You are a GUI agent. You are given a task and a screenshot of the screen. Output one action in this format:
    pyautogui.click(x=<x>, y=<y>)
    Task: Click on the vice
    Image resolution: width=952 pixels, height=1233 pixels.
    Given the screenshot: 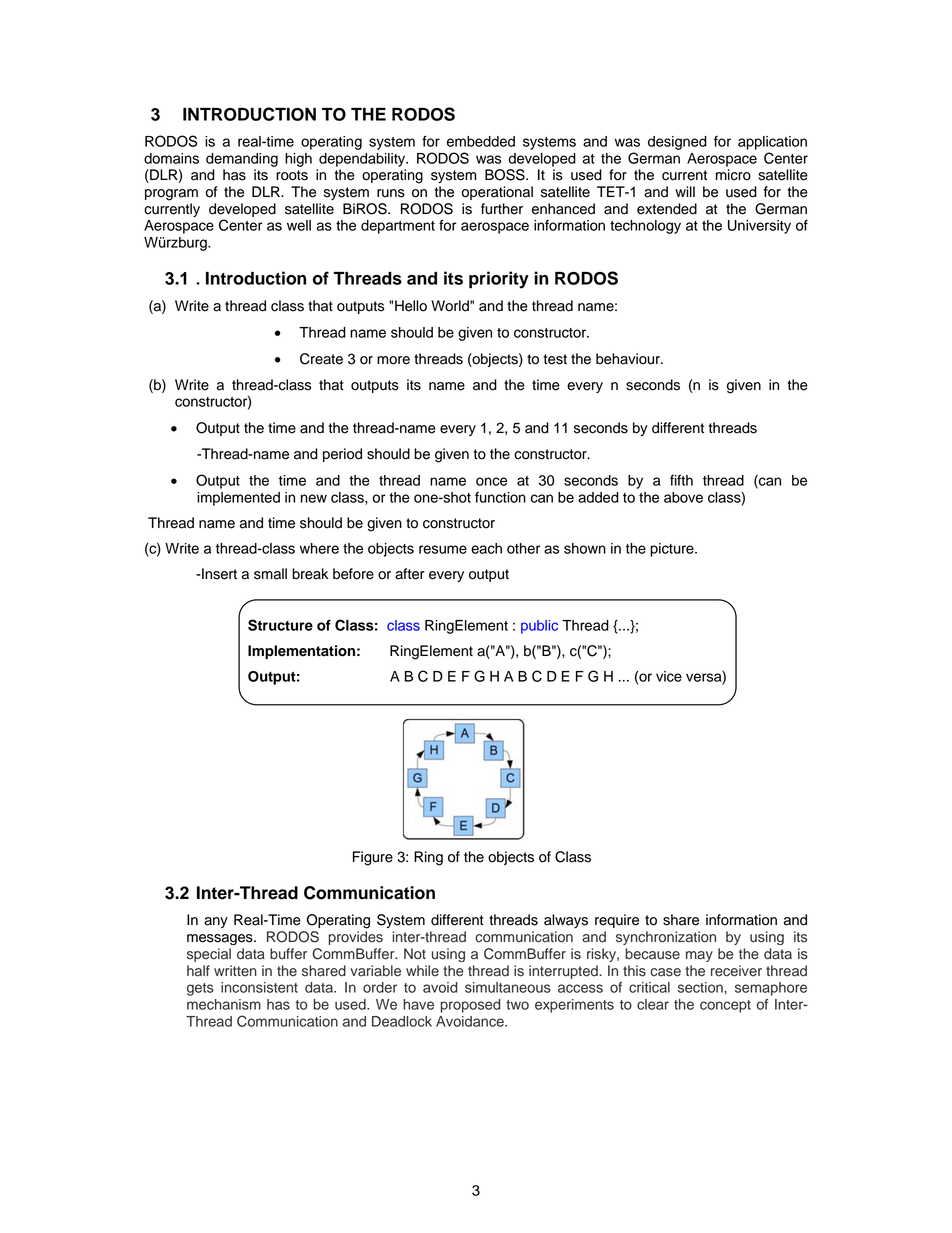 What is the action you would take?
    pyautogui.click(x=669, y=676)
